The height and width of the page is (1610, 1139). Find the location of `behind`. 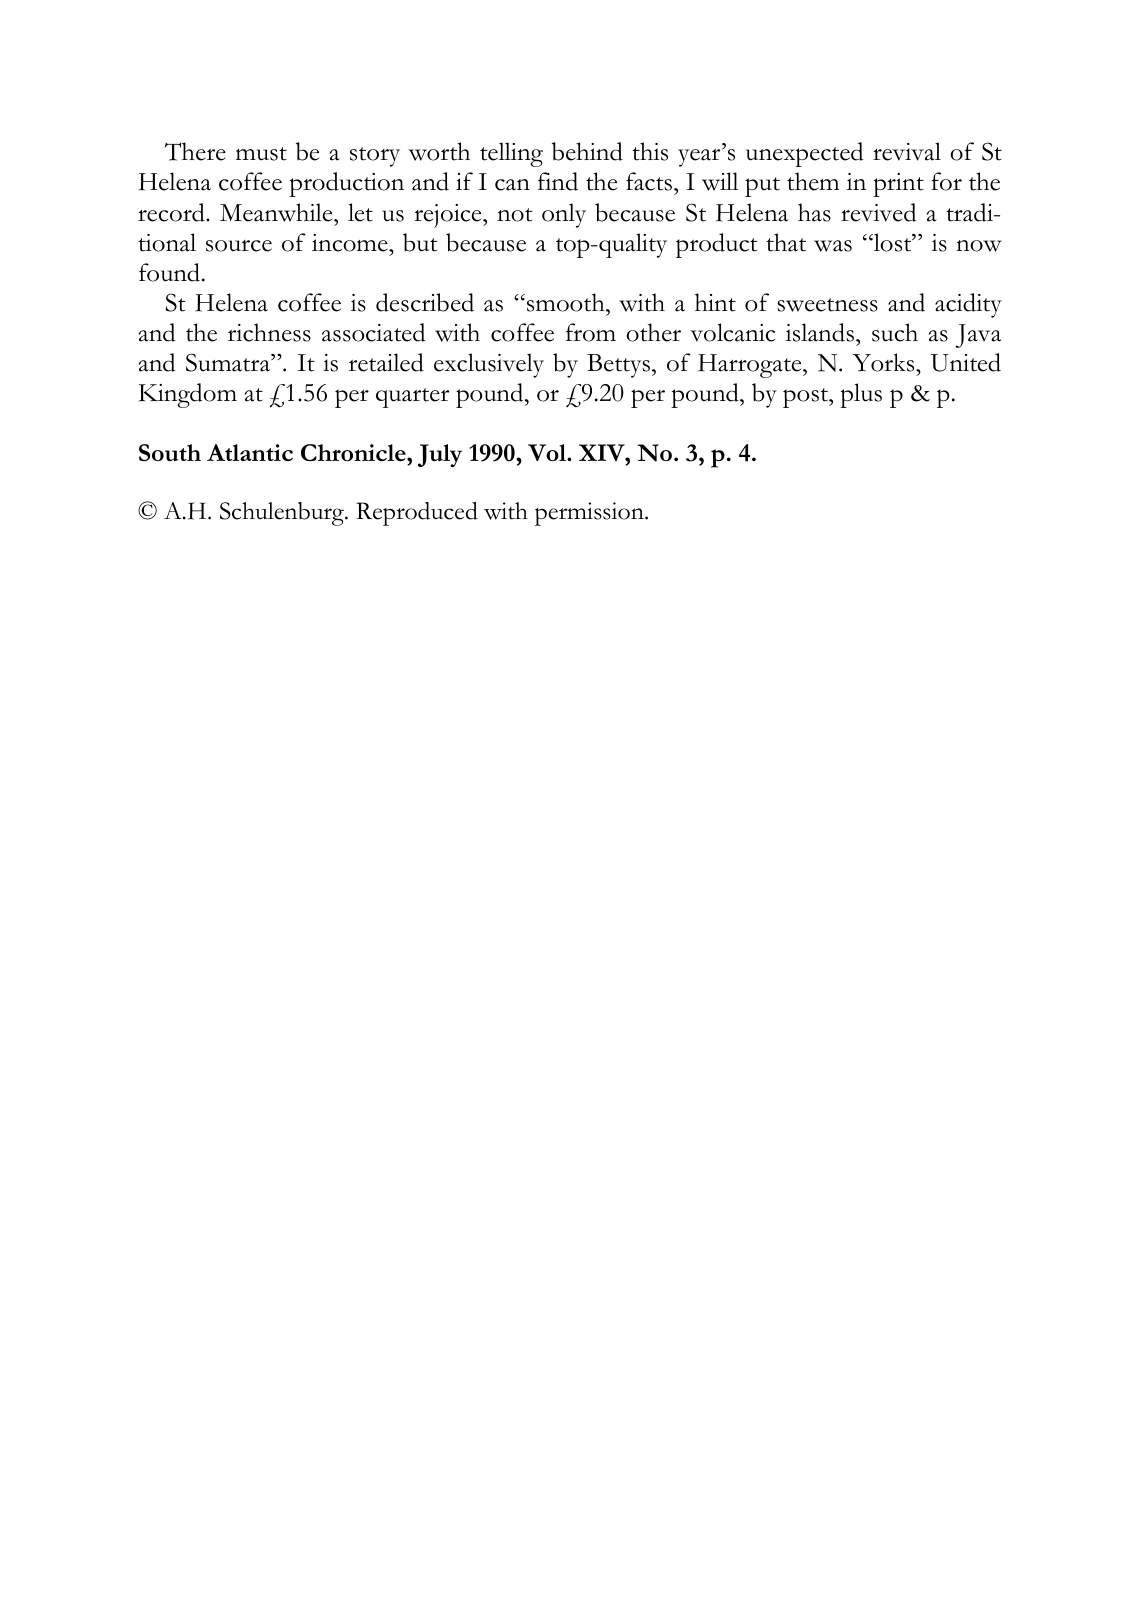

behind is located at coordinates (587, 151).
